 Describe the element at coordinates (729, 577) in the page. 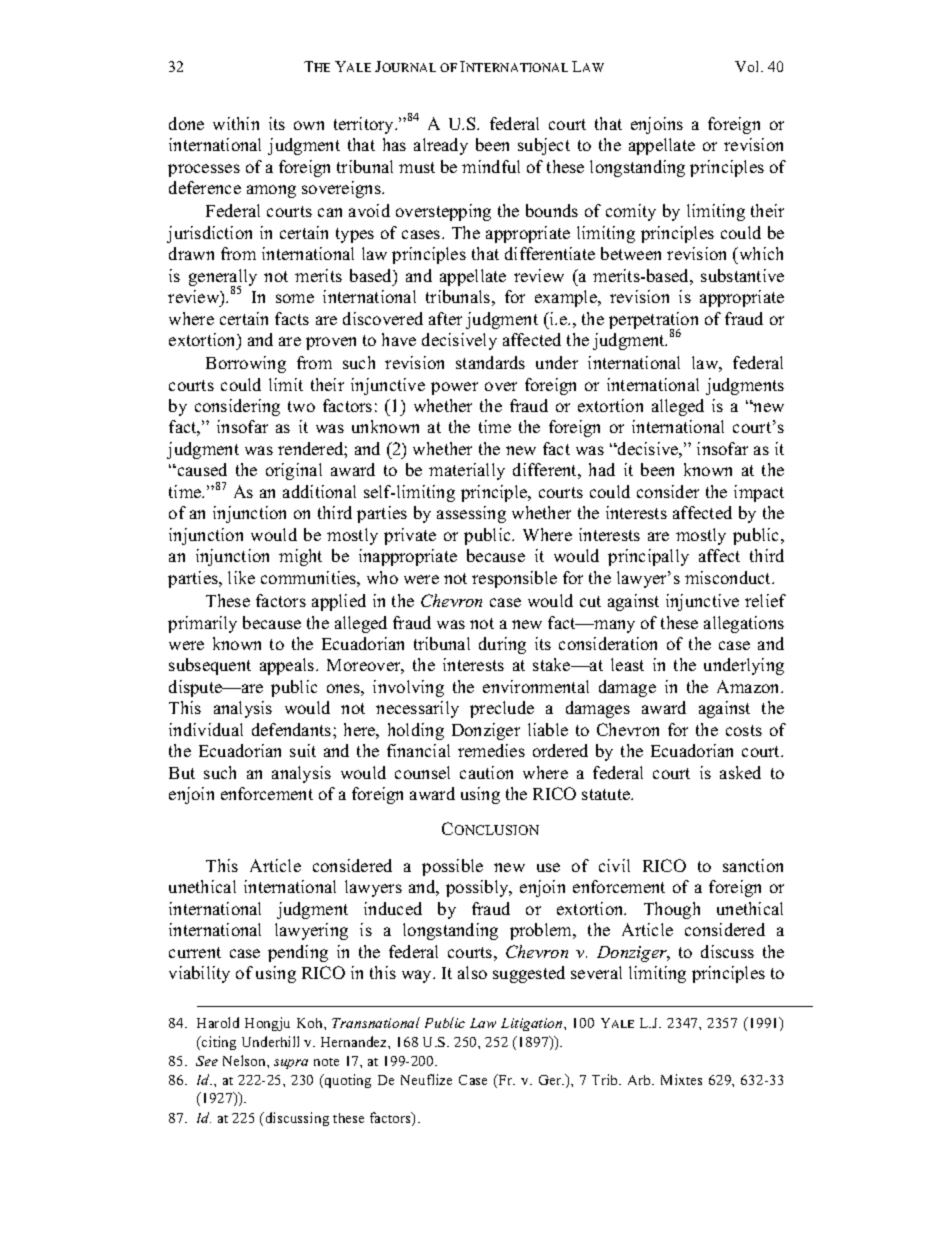

I see `misconduct` at that location.
